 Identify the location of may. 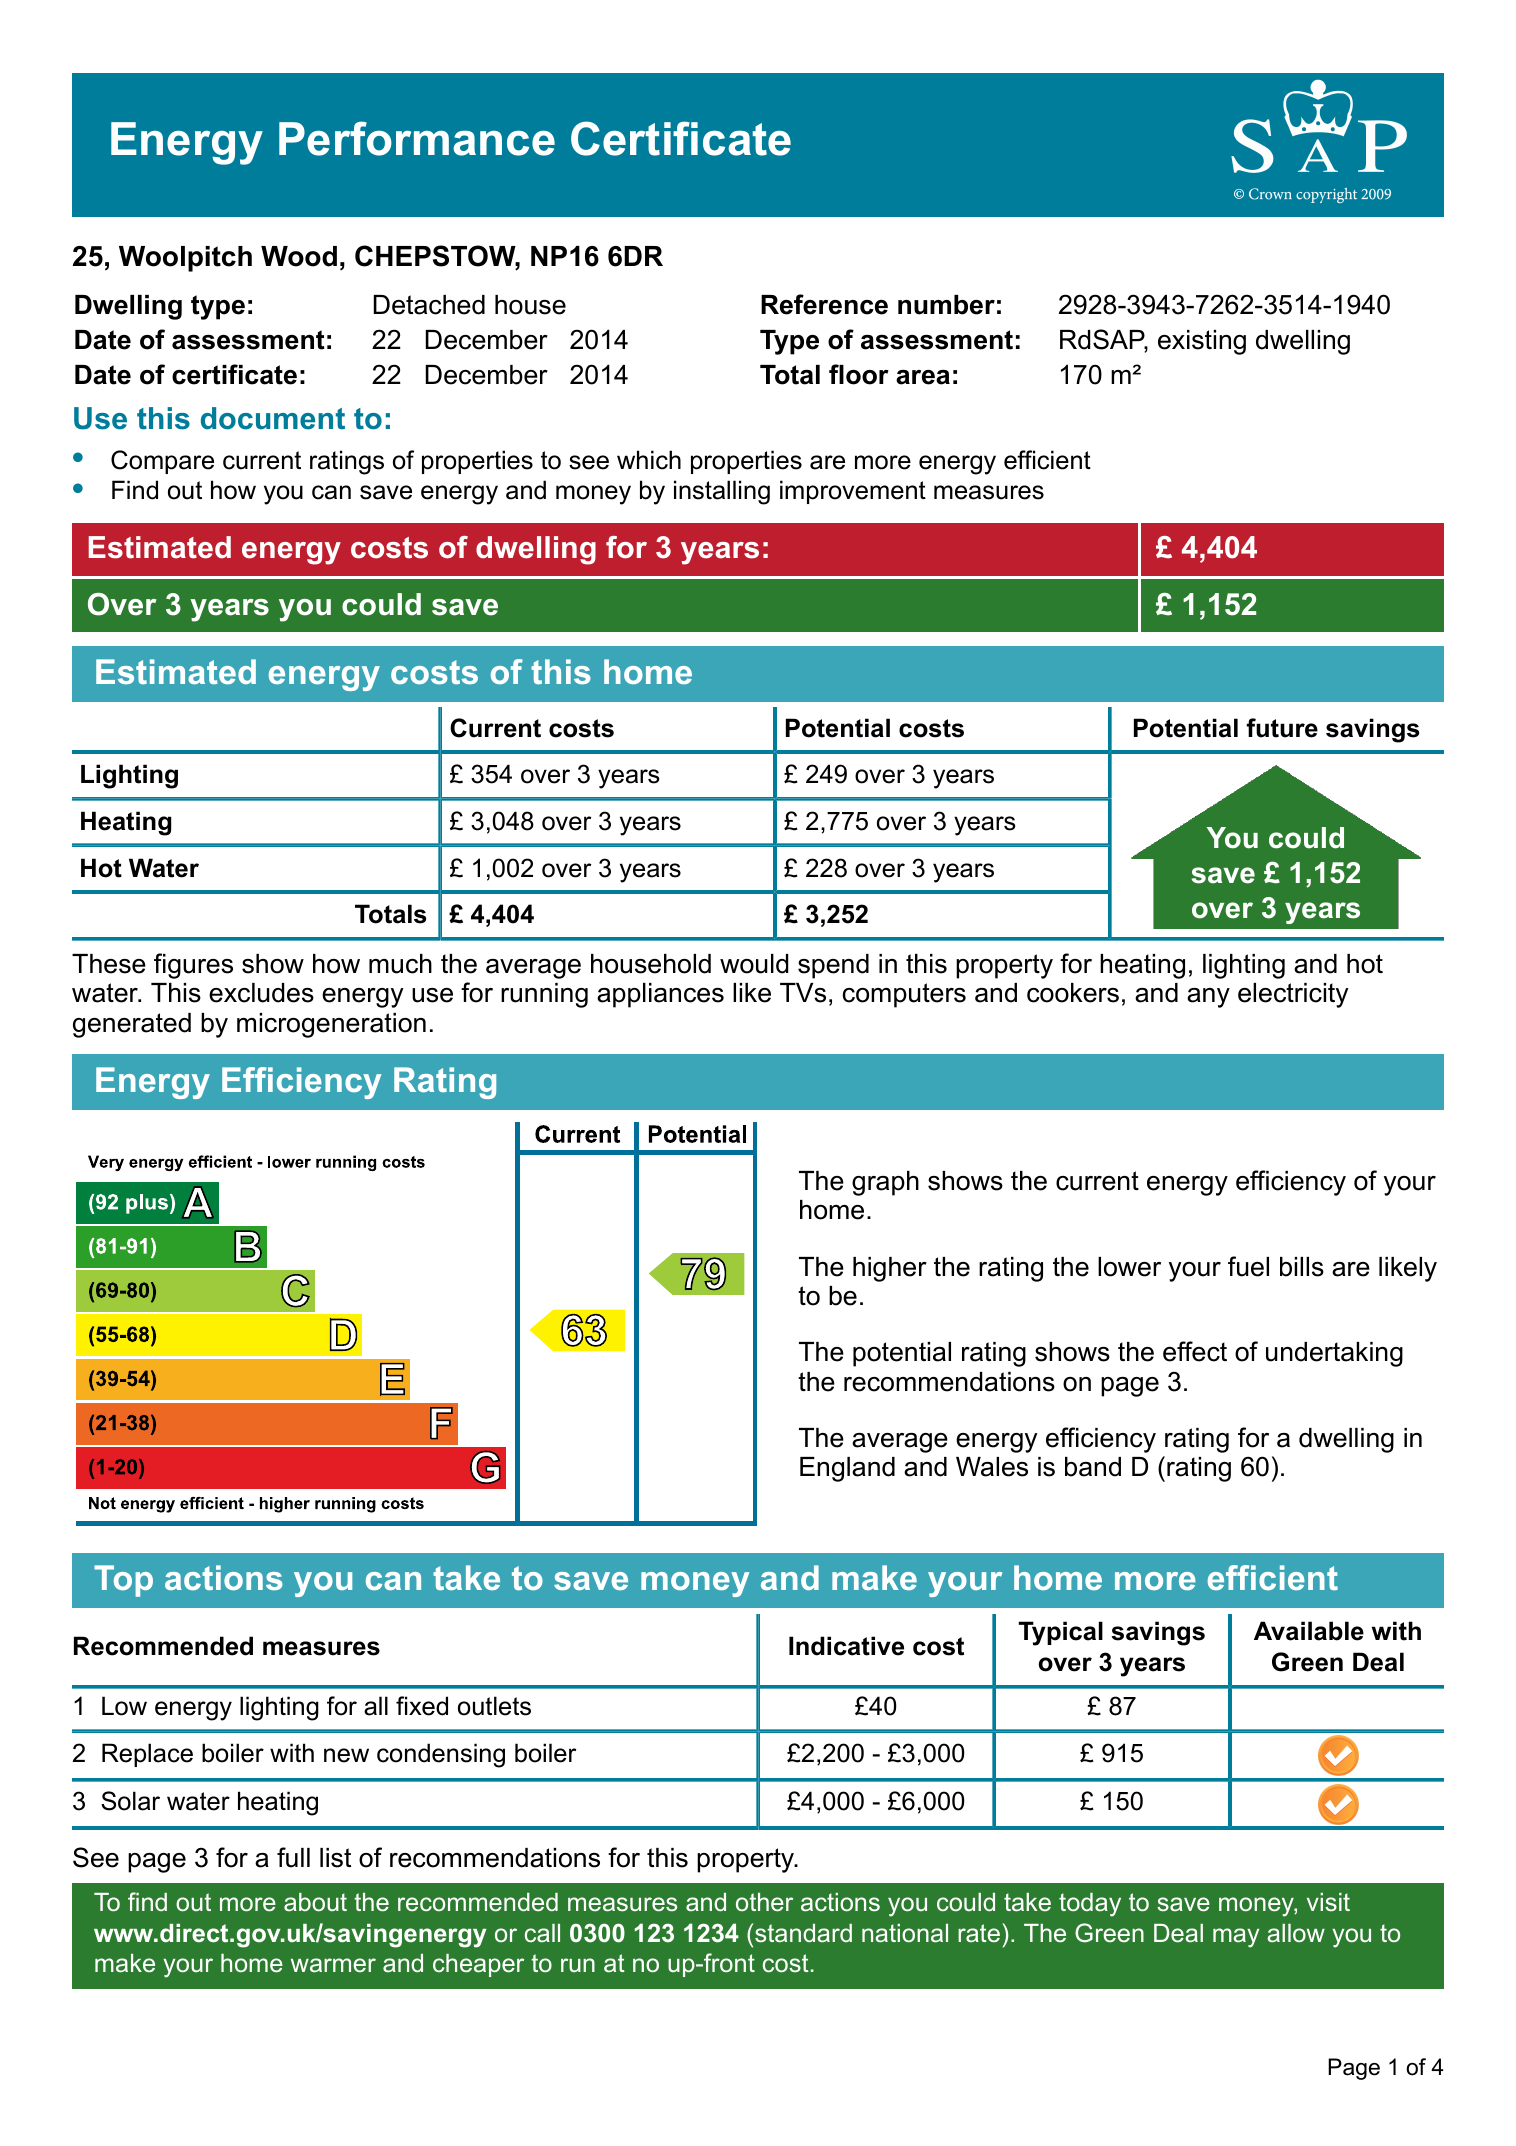
(1236, 1938).
